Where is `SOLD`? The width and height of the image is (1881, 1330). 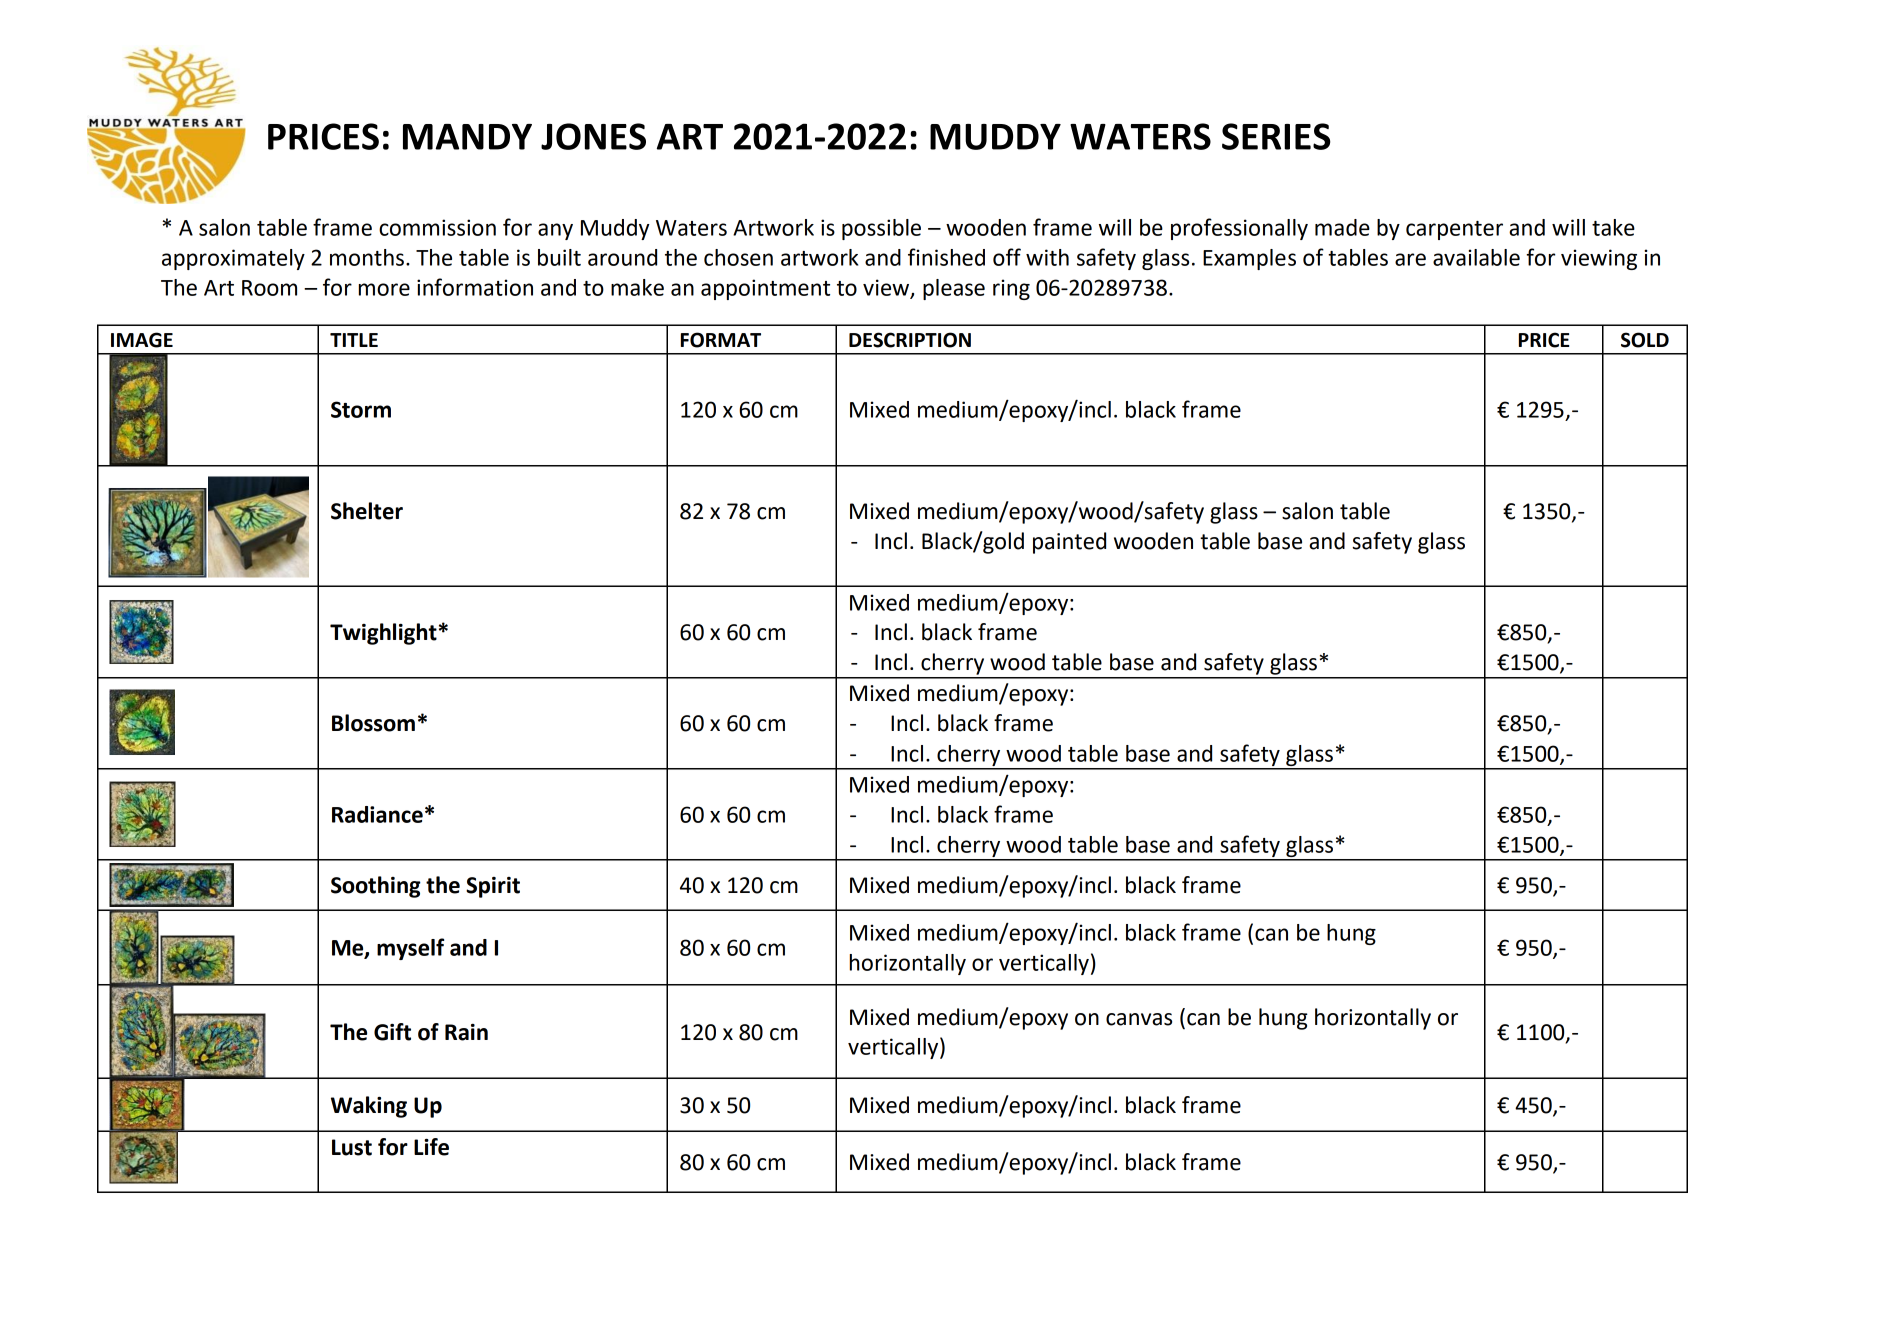 SOLD is located at coordinates (1645, 340).
